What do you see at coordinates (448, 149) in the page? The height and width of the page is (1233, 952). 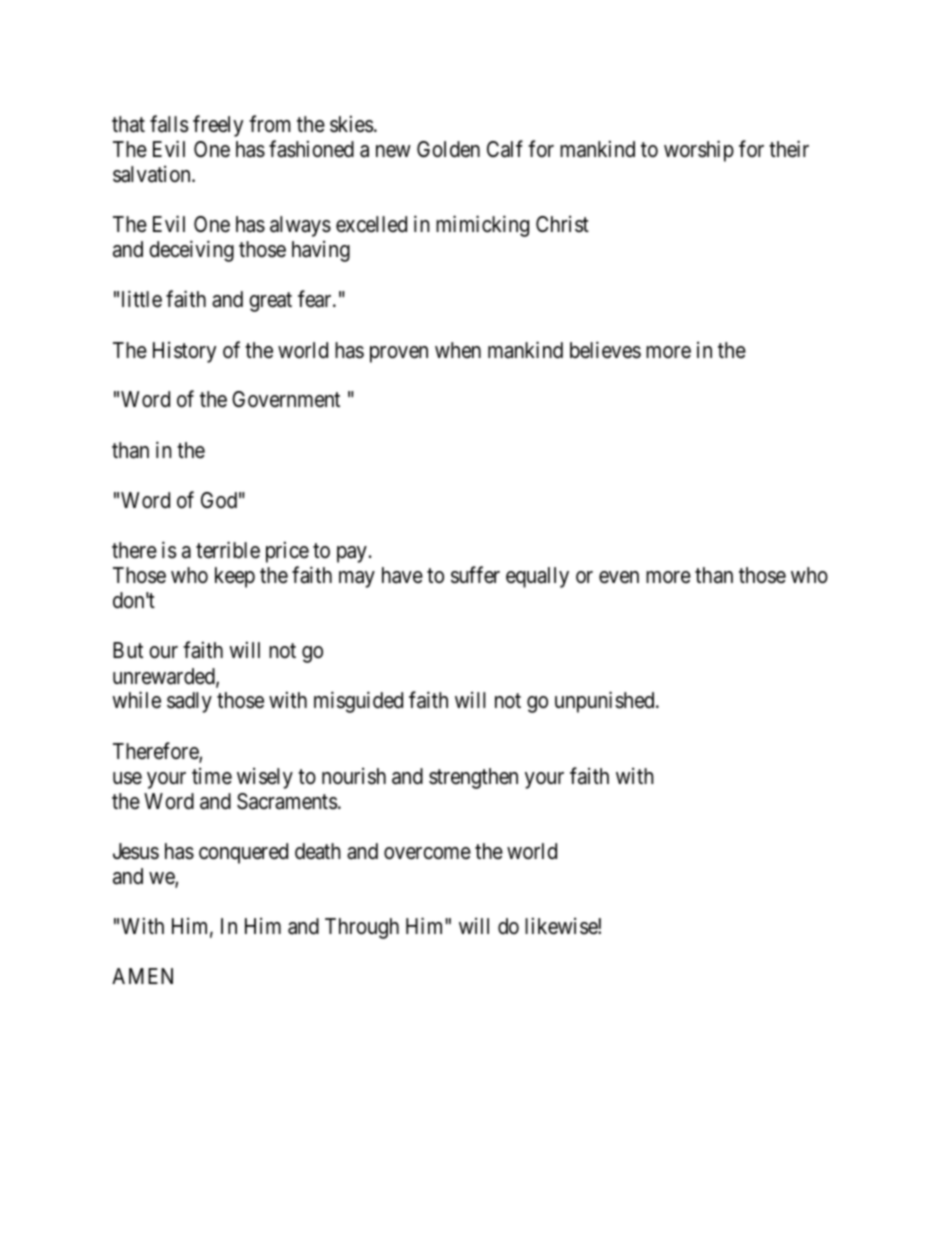 I see `Golden` at bounding box center [448, 149].
